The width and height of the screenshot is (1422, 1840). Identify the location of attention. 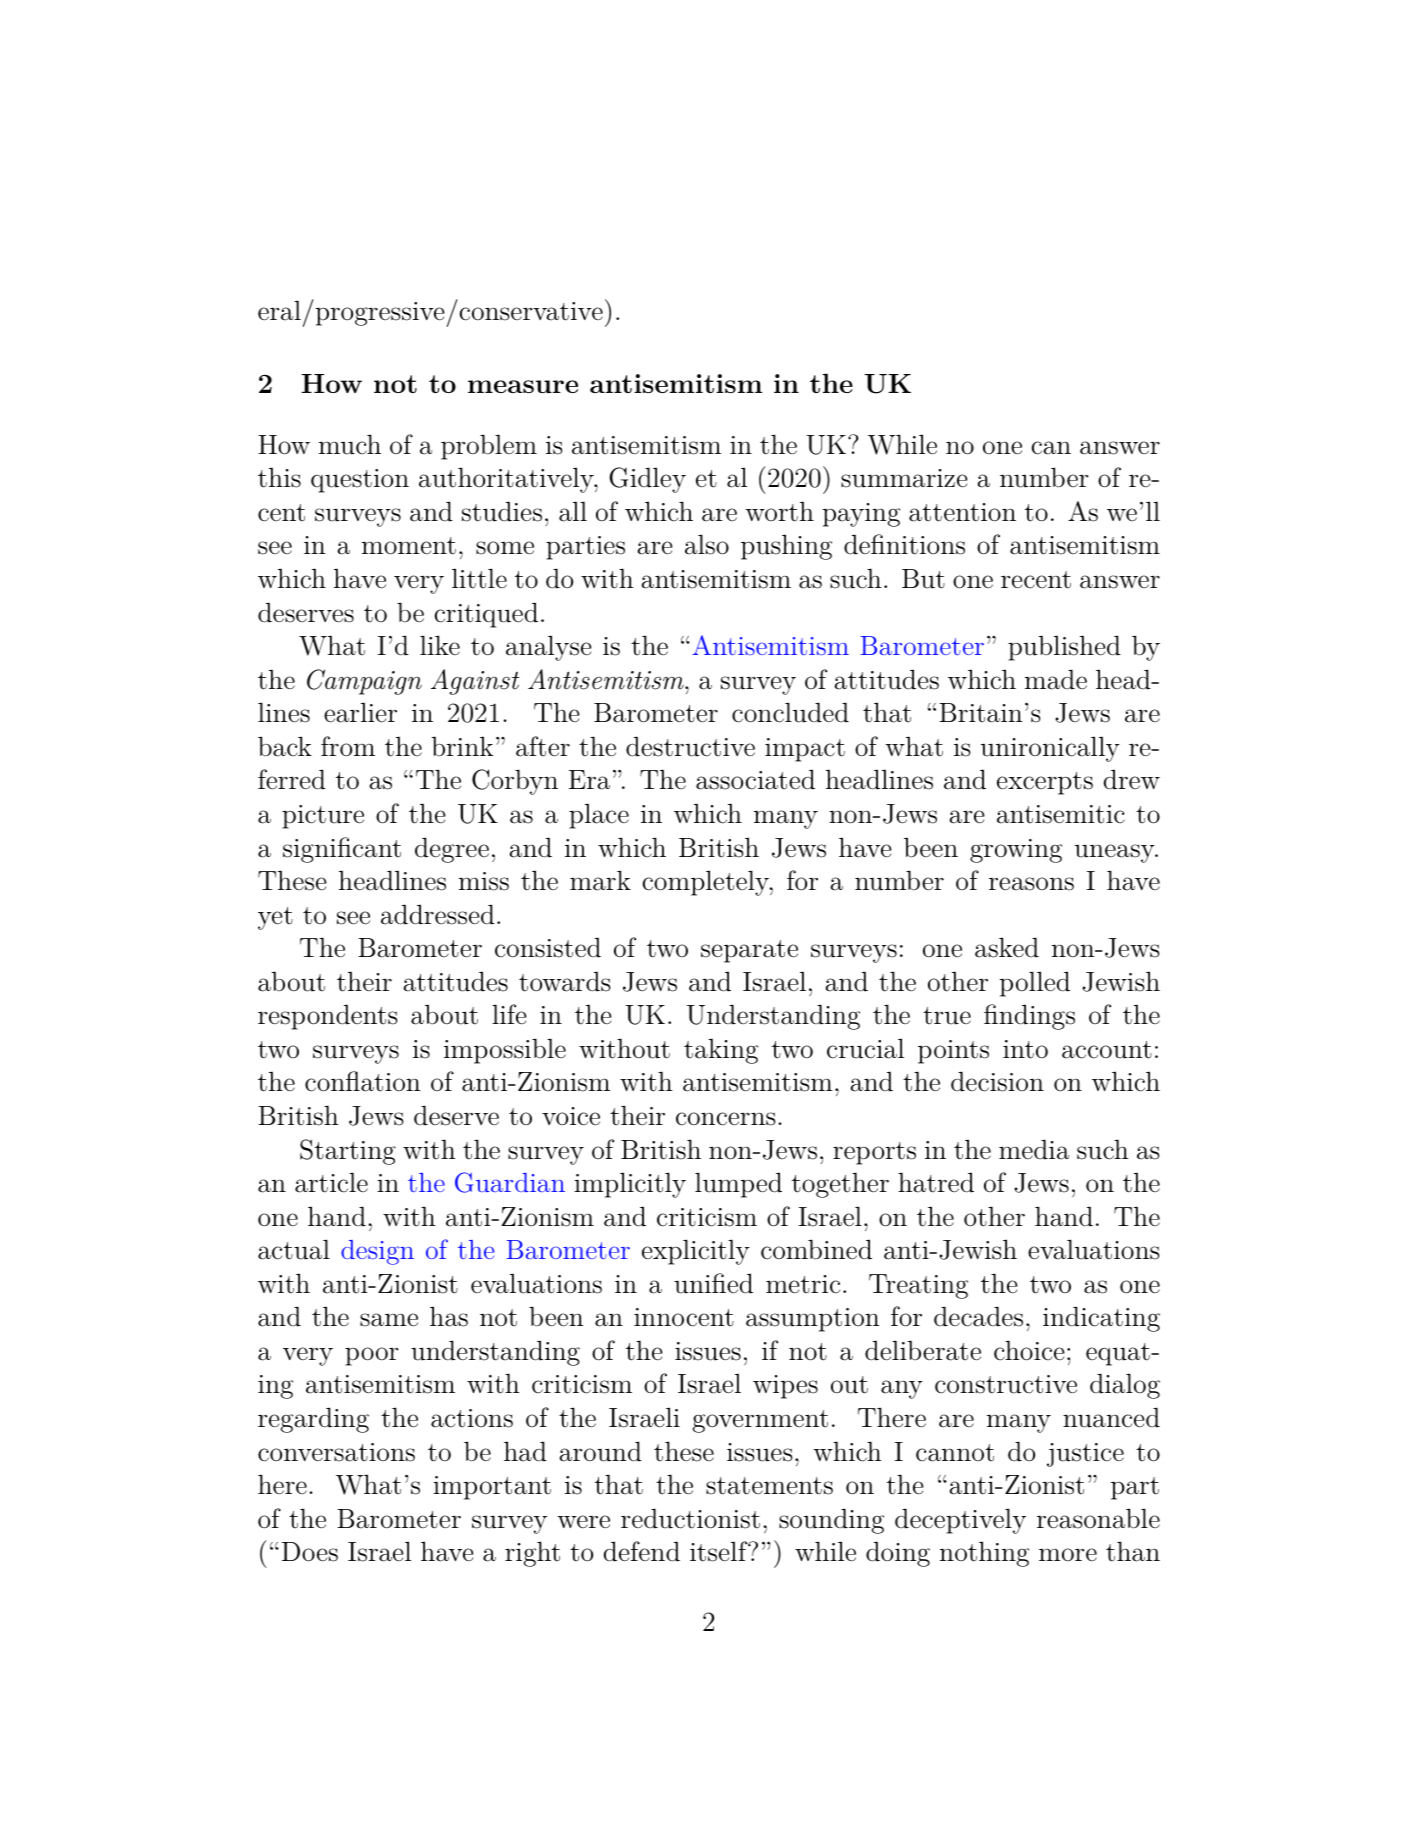
(962, 512).
